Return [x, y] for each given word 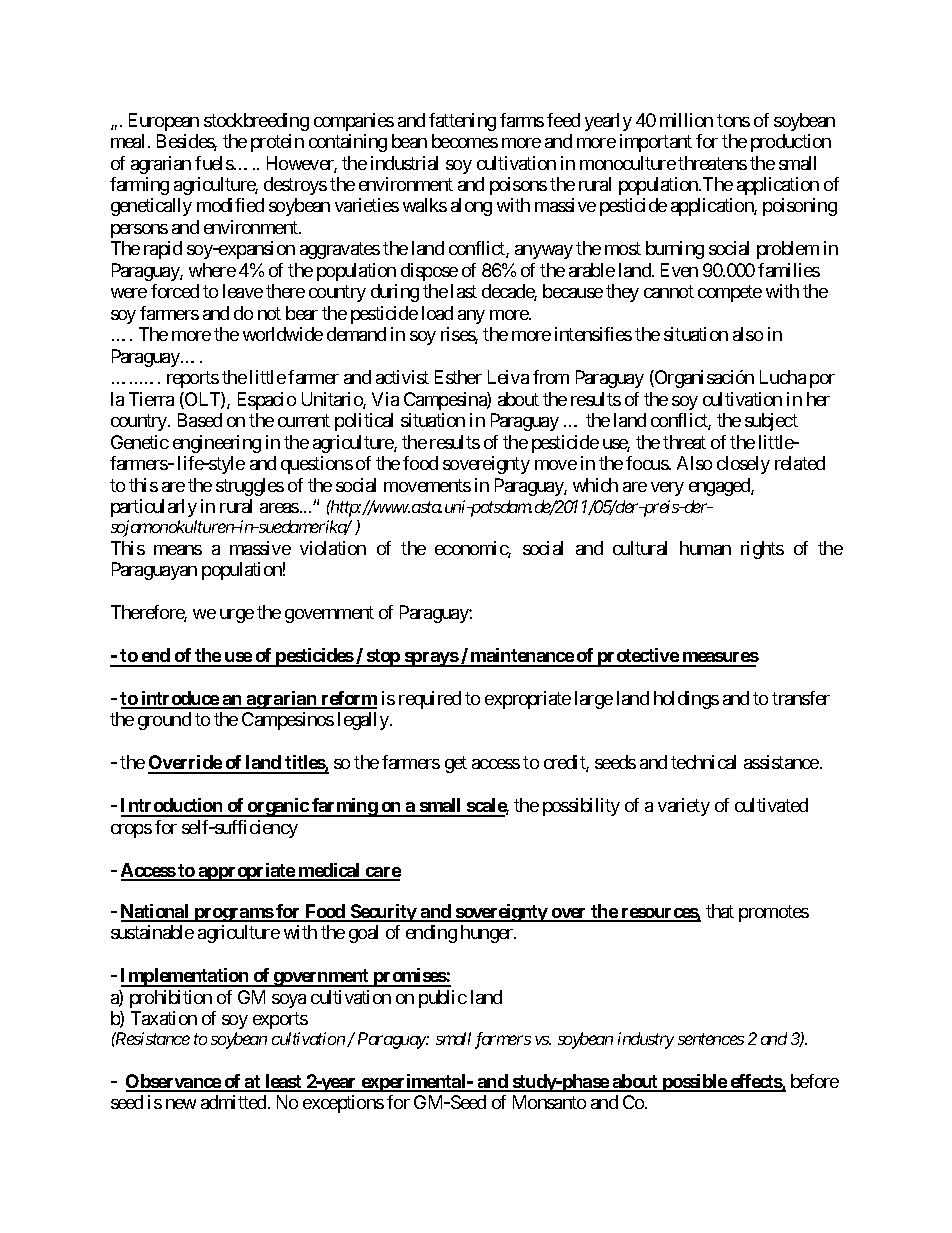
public [443, 999]
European [164, 122]
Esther [458, 377]
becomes [465, 141]
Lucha [783, 377]
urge [237, 616]
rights [762, 550]
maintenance [522, 657]
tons [733, 120]
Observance [174, 1082]
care [382, 873]
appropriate [246, 872]
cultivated [771, 805]
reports [193, 380]
